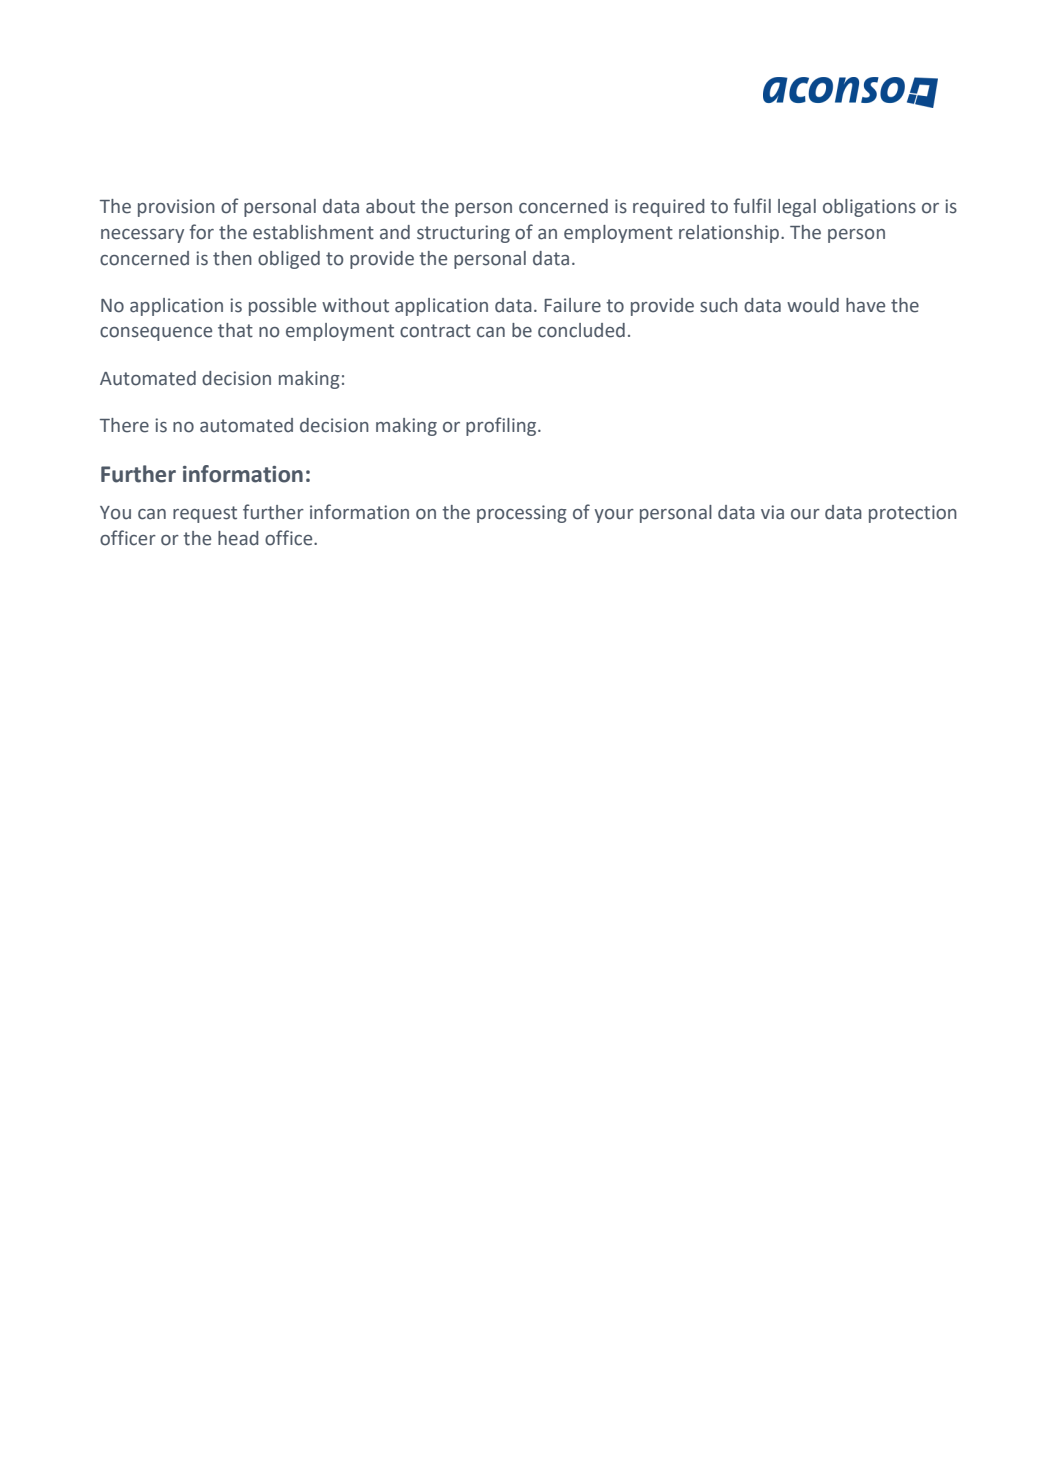 The width and height of the document is (1049, 1484). Describe the element at coordinates (813, 305) in the document. I see `would` at that location.
